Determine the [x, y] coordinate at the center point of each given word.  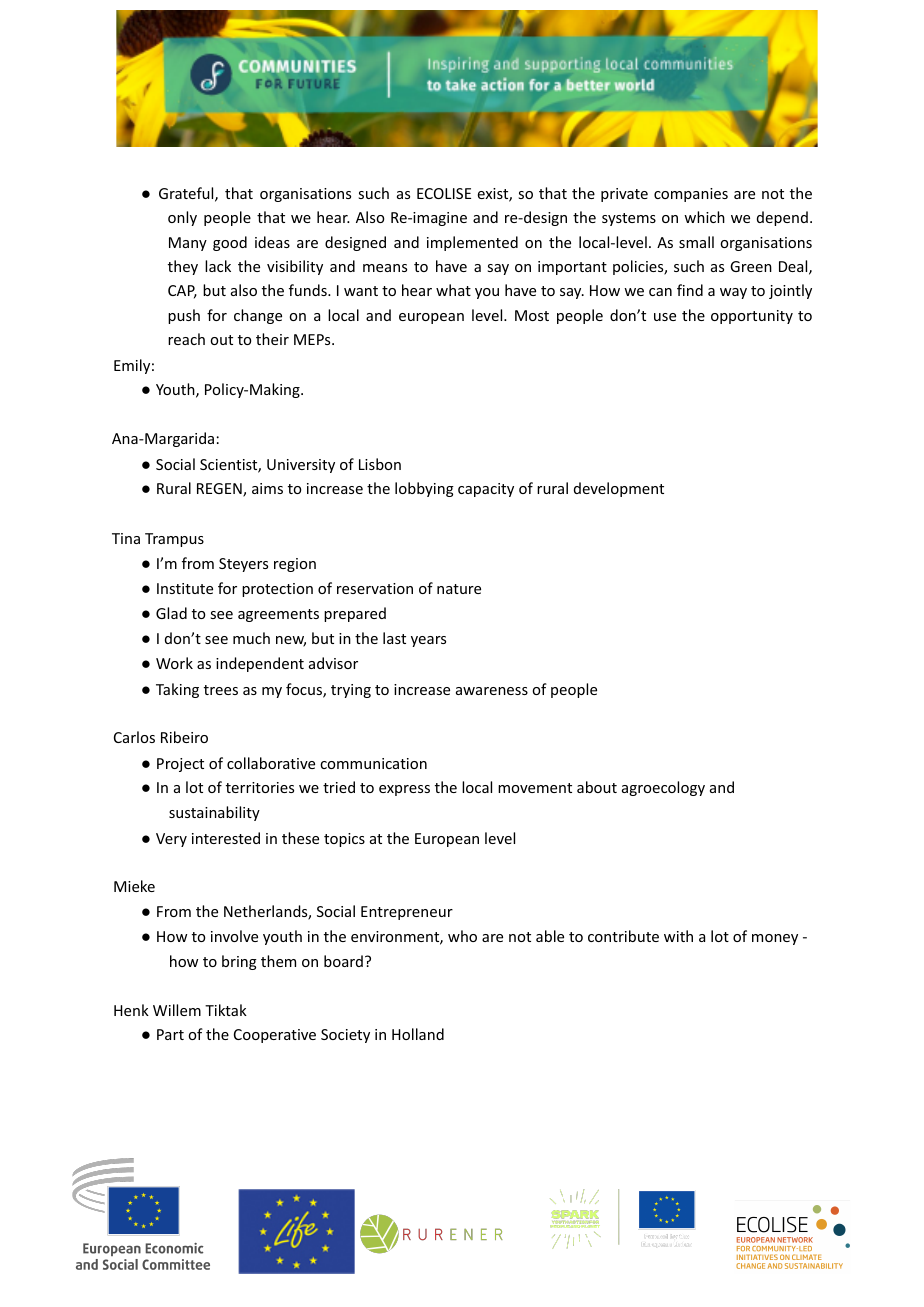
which [704, 217]
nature [459, 589]
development [619, 489]
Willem [177, 1010]
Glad [171, 613]
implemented [472, 243]
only [182, 218]
